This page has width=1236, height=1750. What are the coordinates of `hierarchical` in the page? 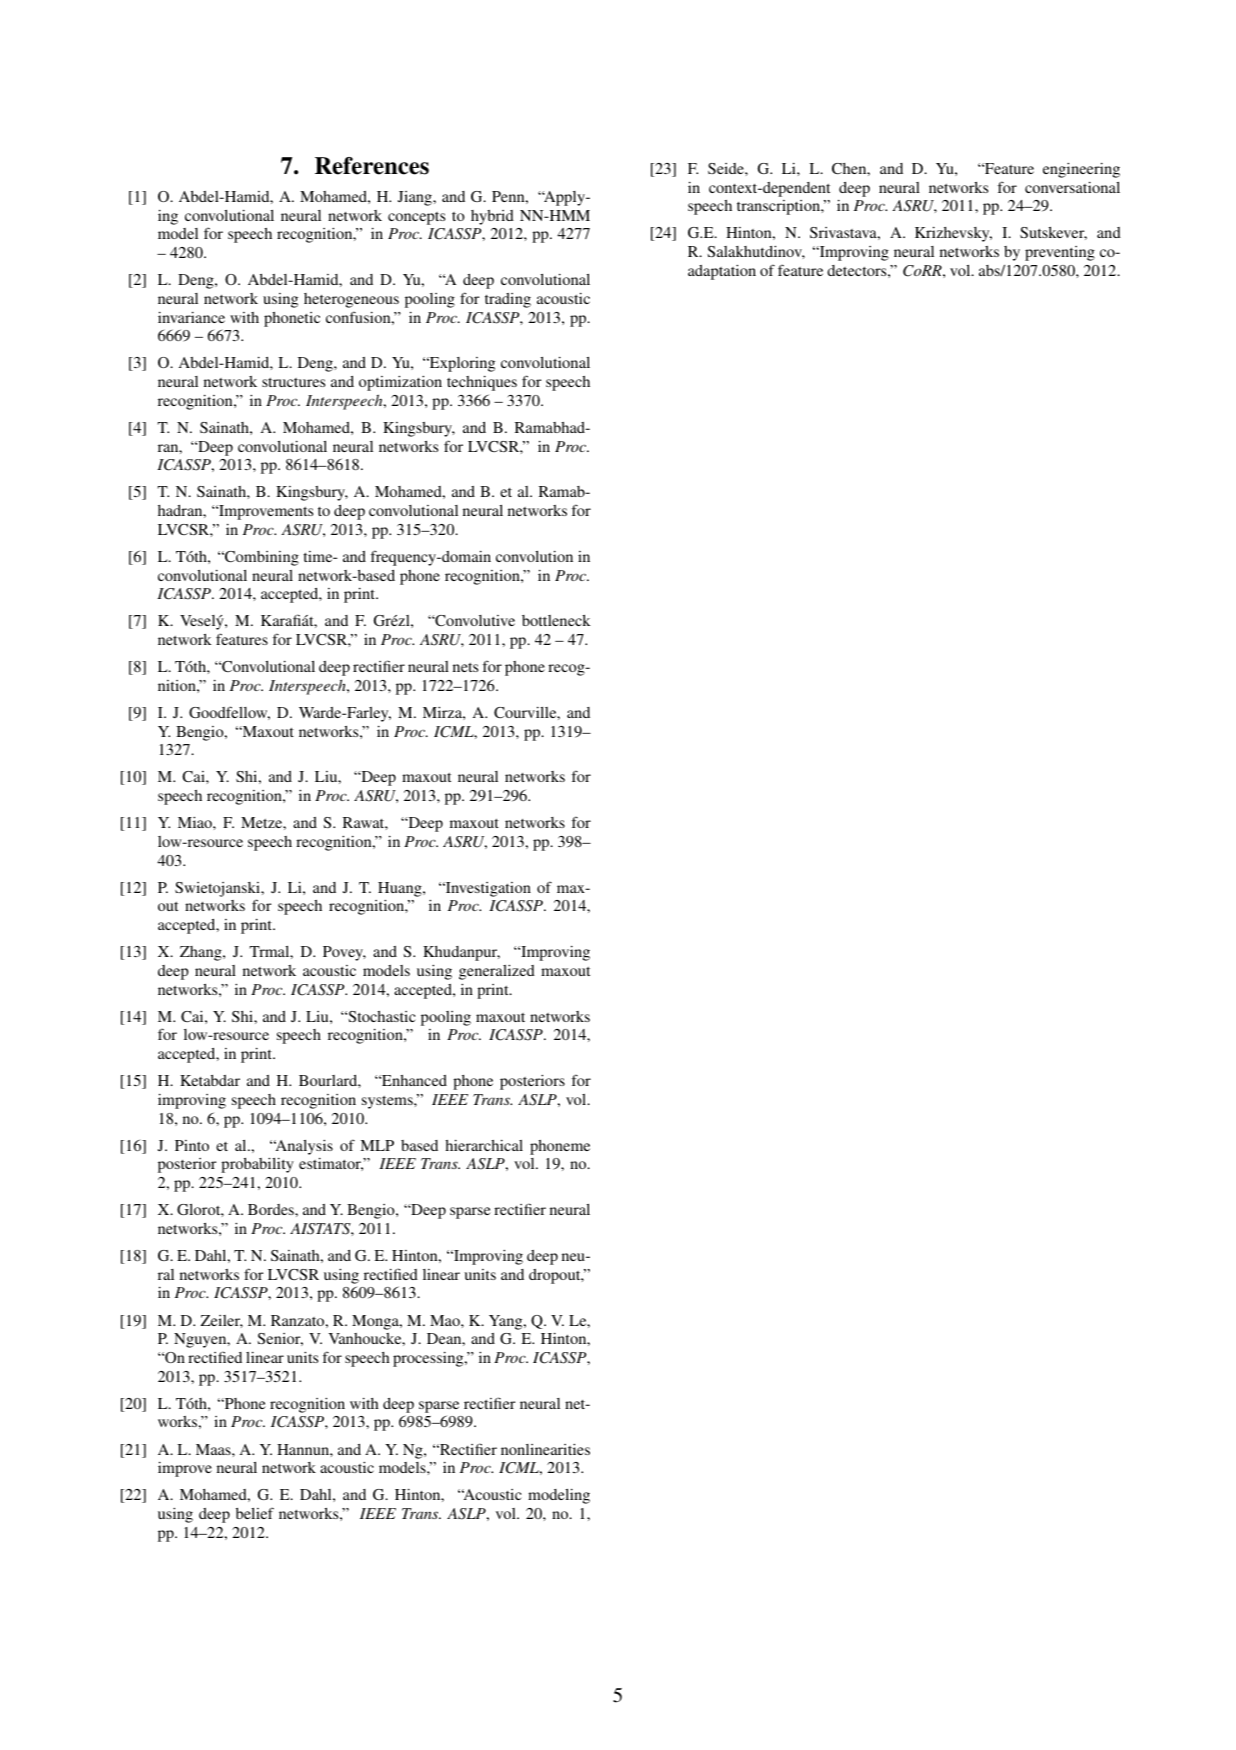 It's located at (484, 1145).
